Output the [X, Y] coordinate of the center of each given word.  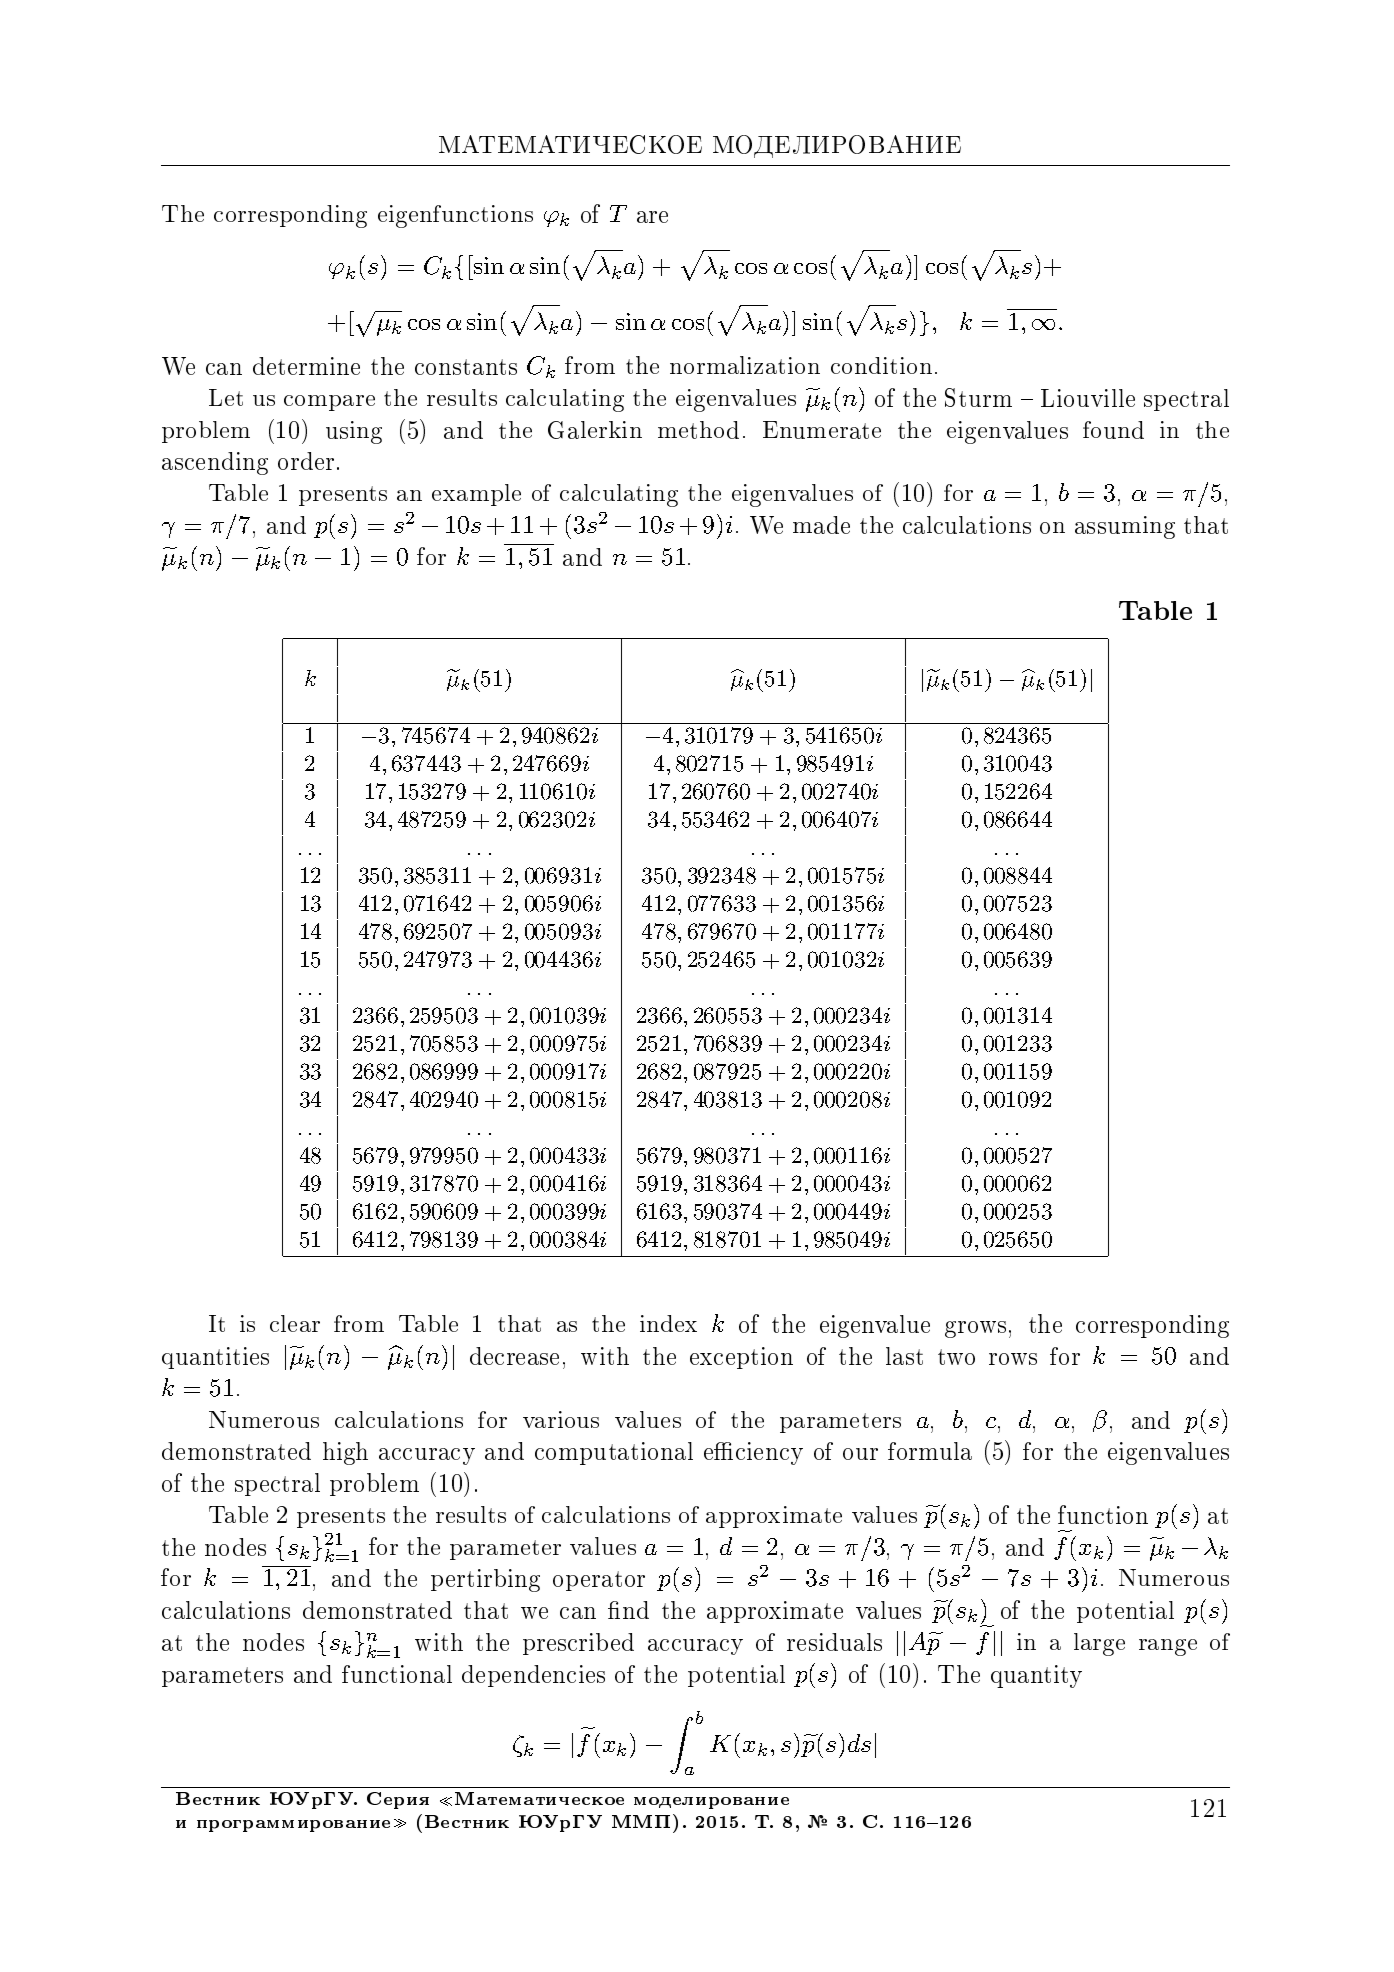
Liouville [1088, 398]
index [668, 1323]
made [821, 525]
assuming [1125, 527]
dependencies [533, 1676]
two [956, 1357]
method [698, 430]
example [476, 495]
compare [329, 403]
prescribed [578, 1644]
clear [295, 1323]
